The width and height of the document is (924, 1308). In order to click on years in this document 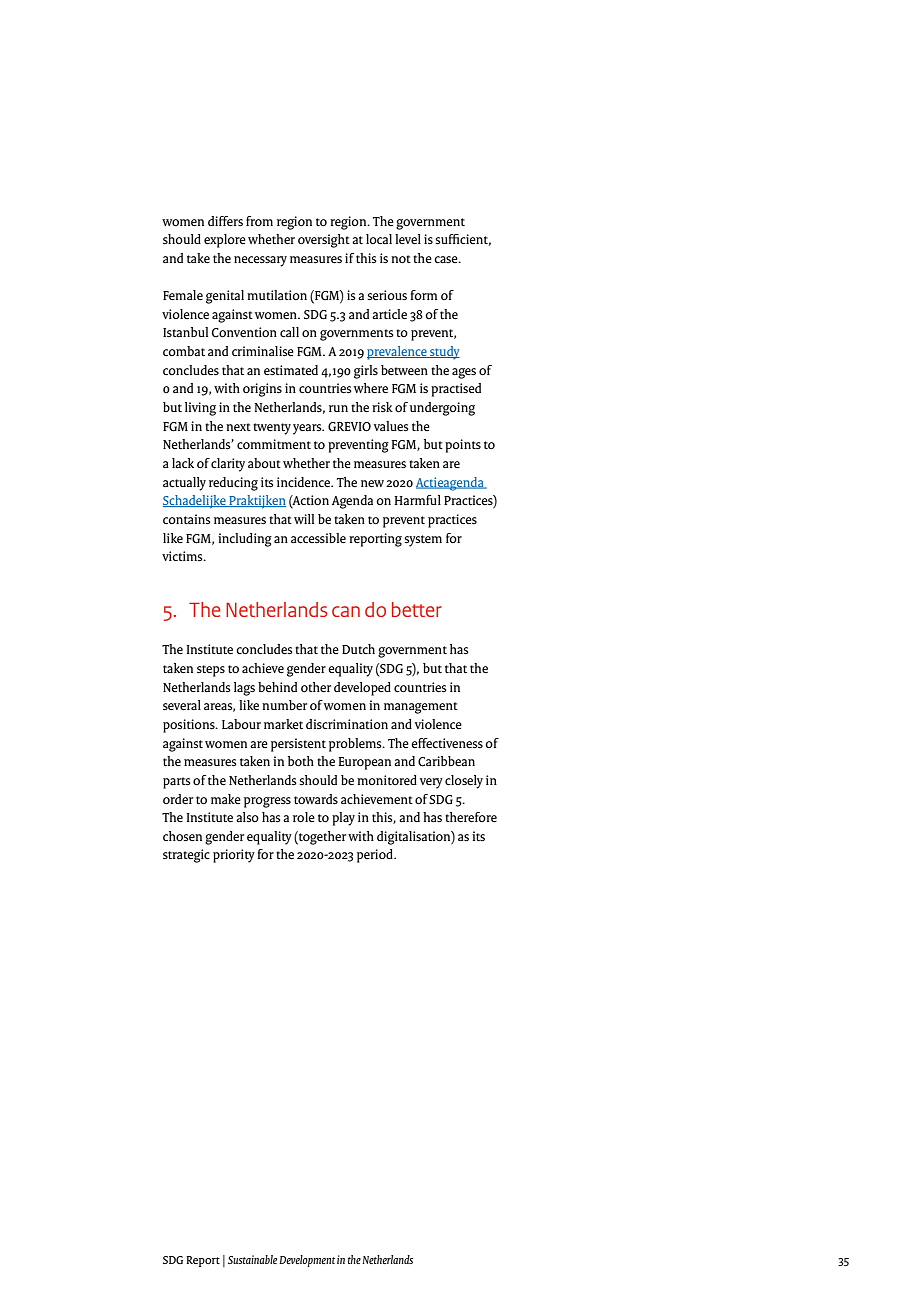, I will do `click(308, 429)`.
